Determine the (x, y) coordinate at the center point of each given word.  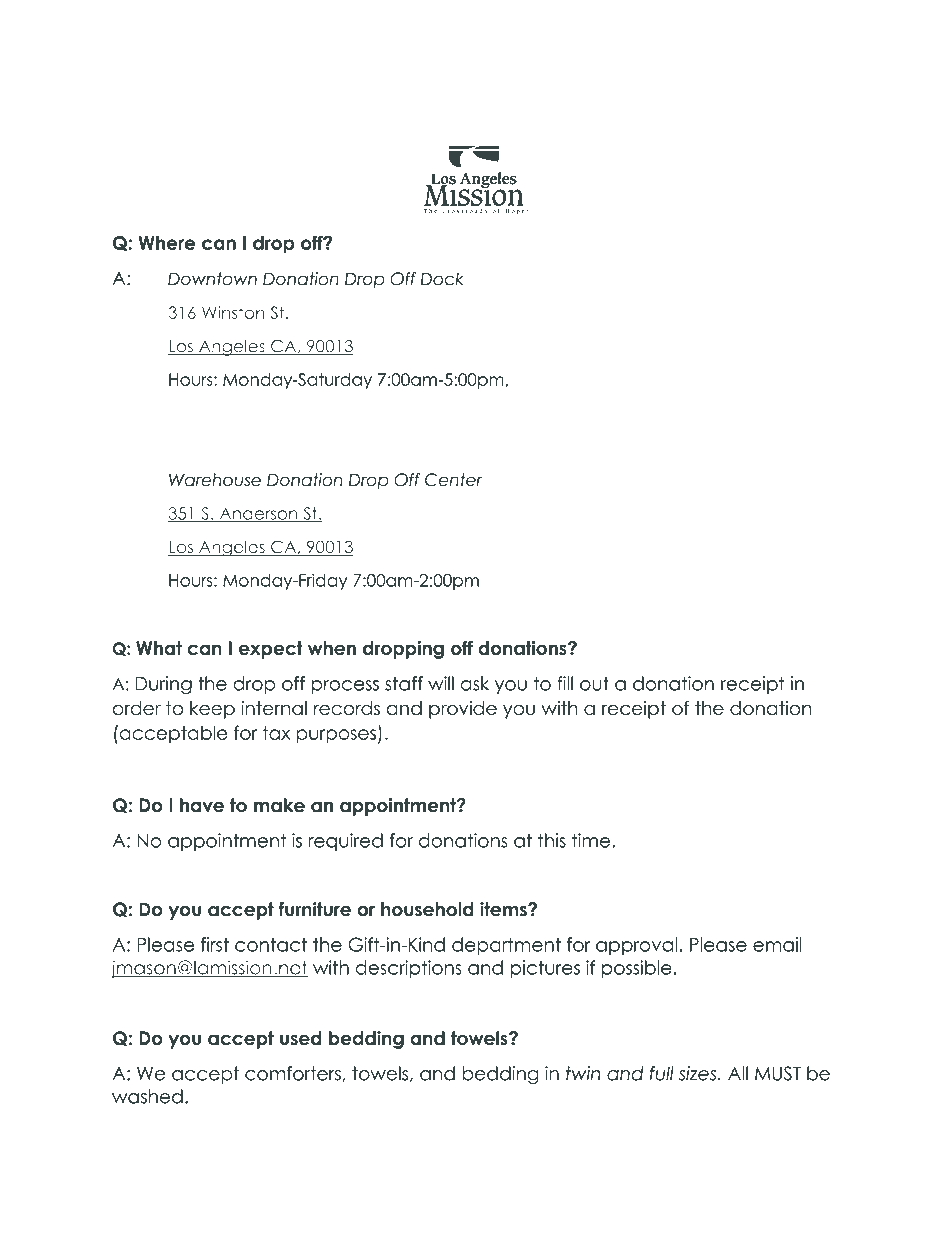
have (202, 805)
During (163, 685)
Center (454, 480)
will (441, 683)
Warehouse (215, 480)
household (427, 909)
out (594, 683)
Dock (442, 279)
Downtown (212, 279)
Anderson (258, 514)
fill (565, 683)
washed (147, 1096)
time (592, 840)
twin (583, 1073)
